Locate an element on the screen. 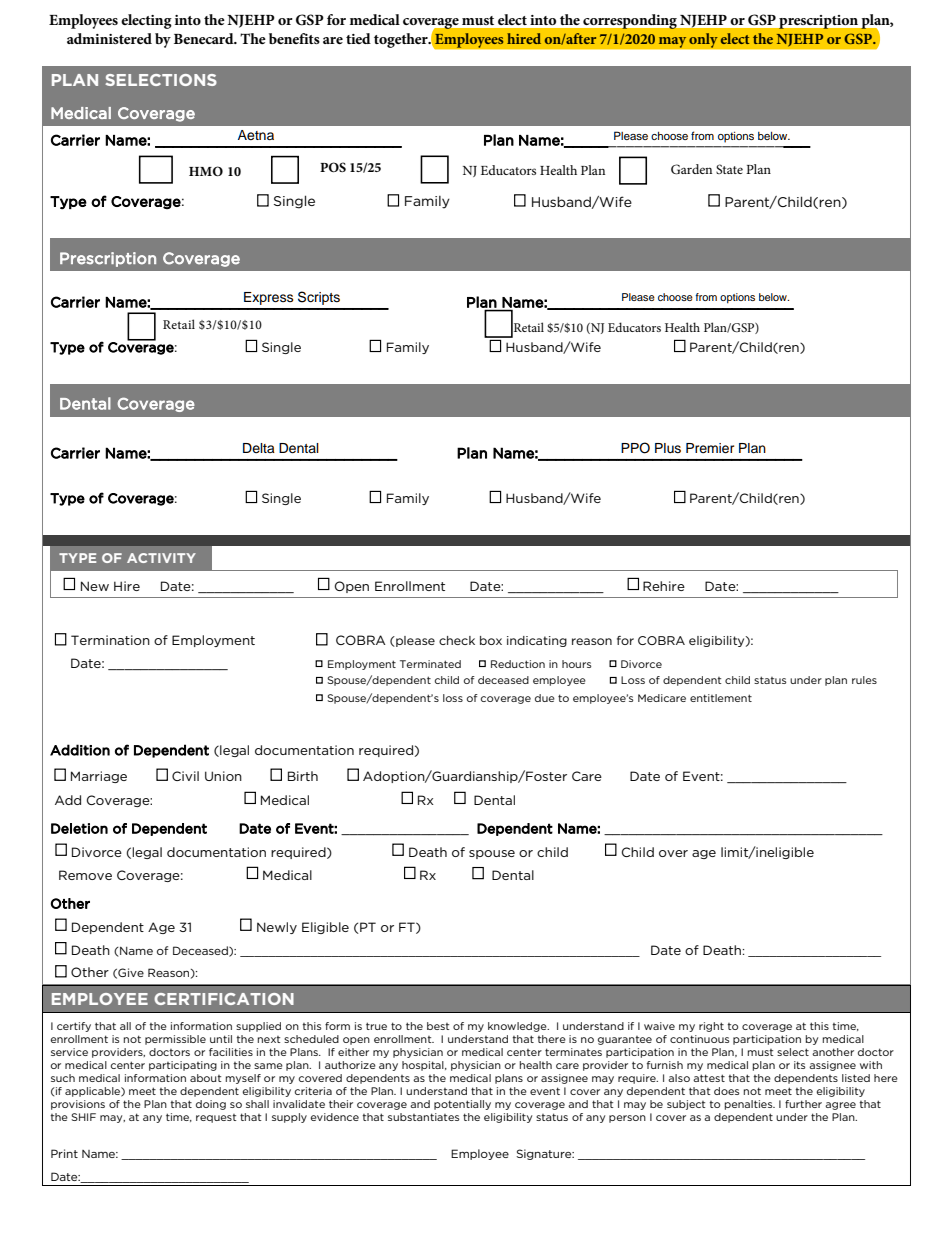 The image size is (952, 1233). HMO is located at coordinates (206, 171).
